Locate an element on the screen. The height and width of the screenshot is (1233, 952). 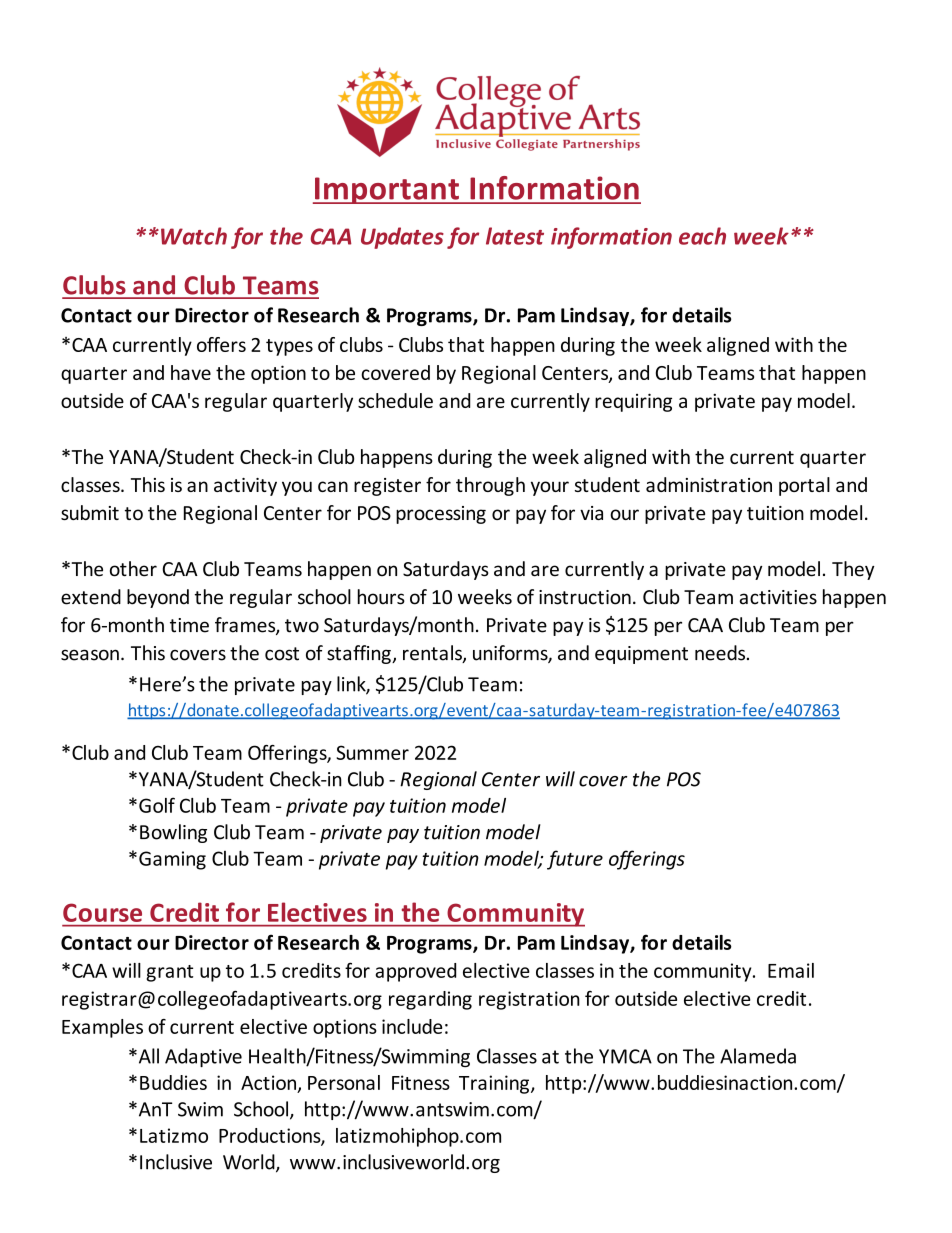
All is located at coordinates (147, 1056).
